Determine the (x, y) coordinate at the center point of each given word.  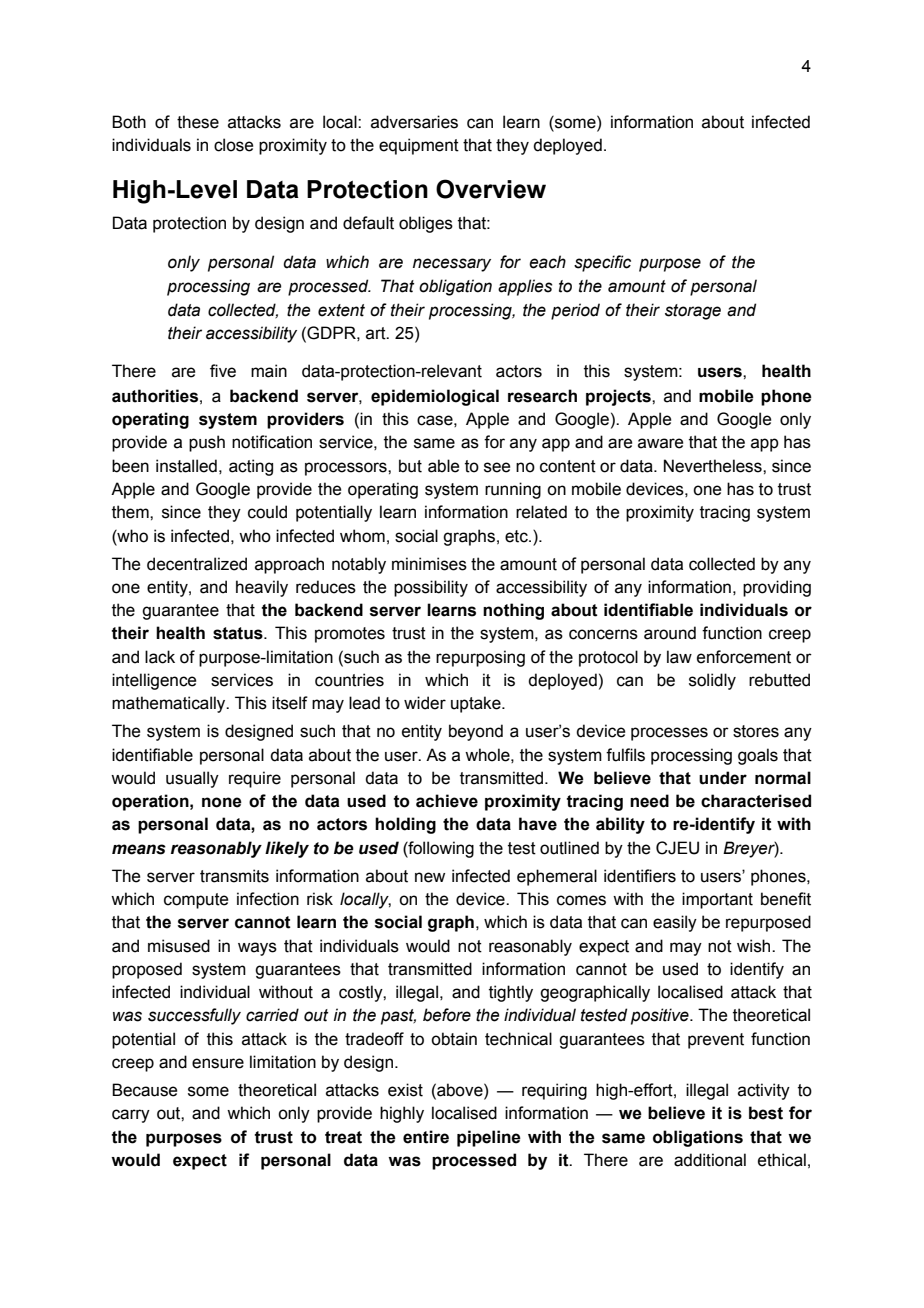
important (717, 900)
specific (602, 263)
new (430, 877)
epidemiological (435, 397)
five (223, 371)
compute (196, 901)
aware (660, 443)
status (239, 633)
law (679, 657)
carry (131, 1116)
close (233, 145)
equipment (419, 146)
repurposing (480, 658)
